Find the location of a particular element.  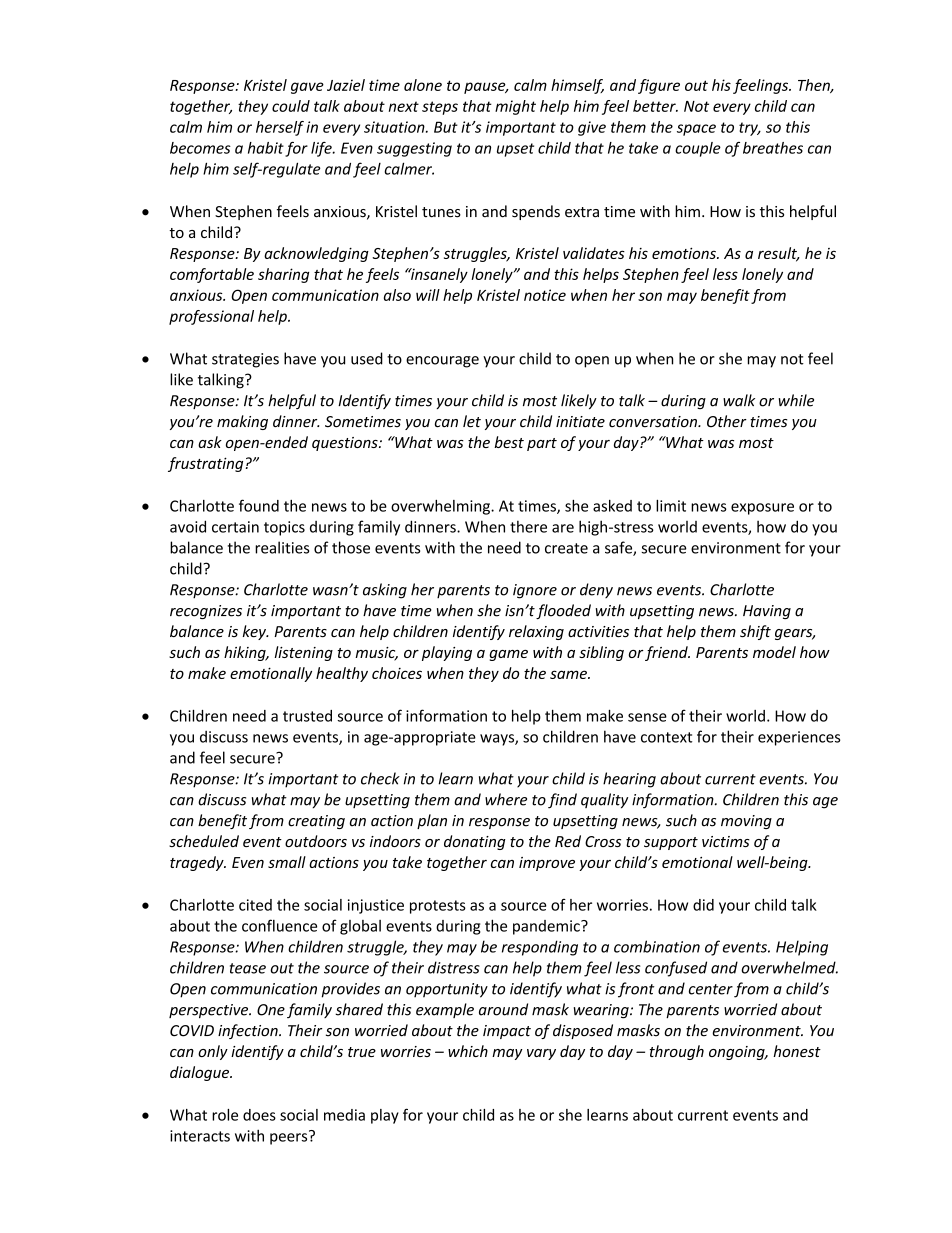

context is located at coordinates (667, 737).
